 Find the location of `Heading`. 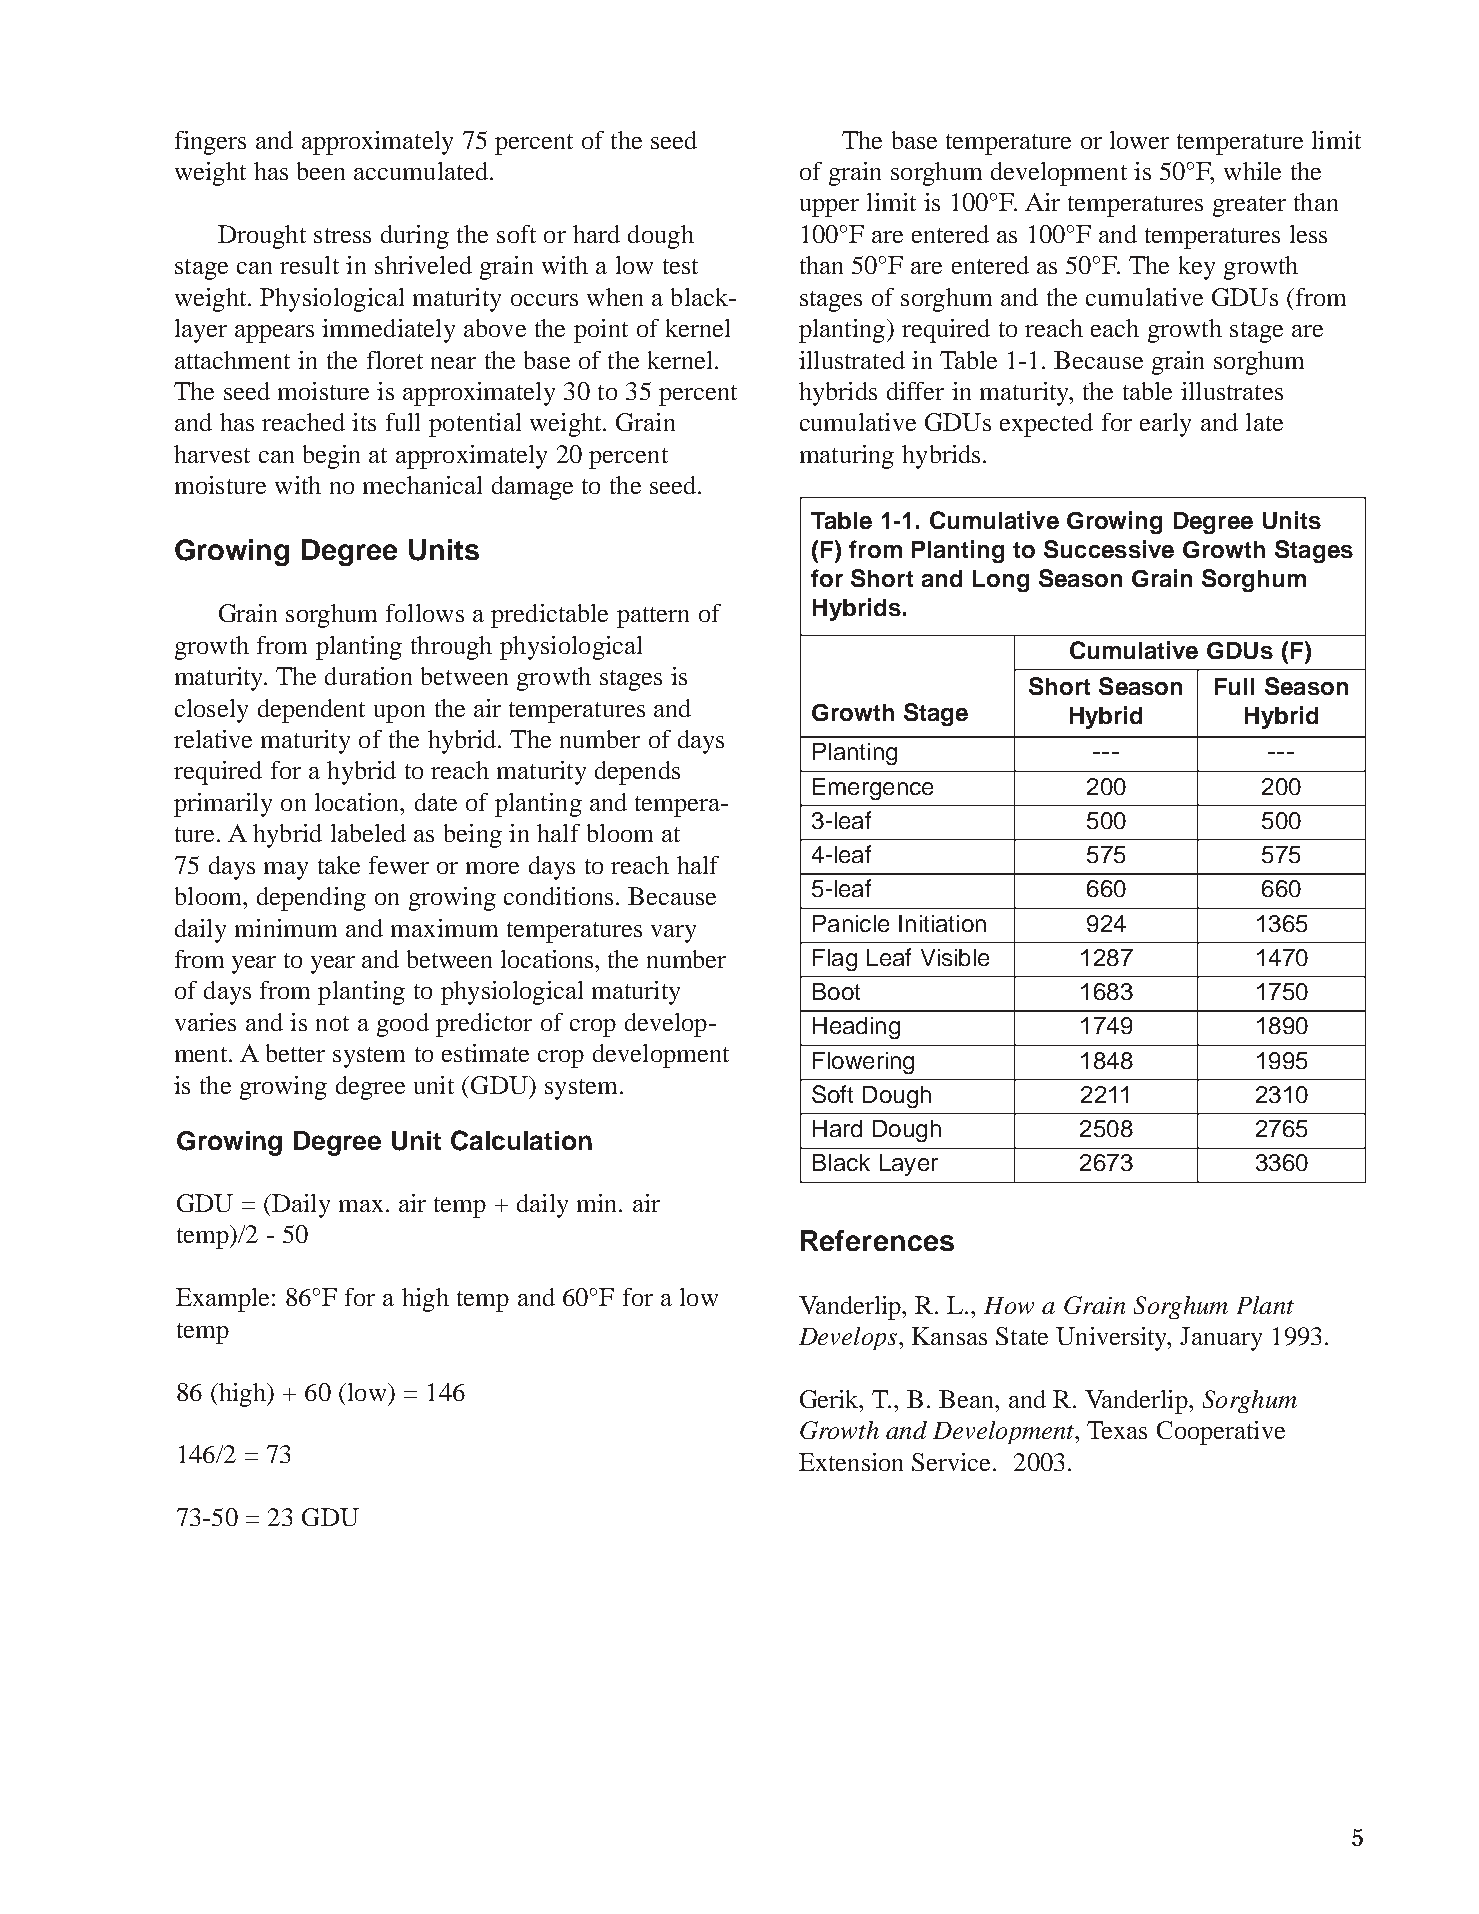

Heading is located at coordinates (856, 1028).
